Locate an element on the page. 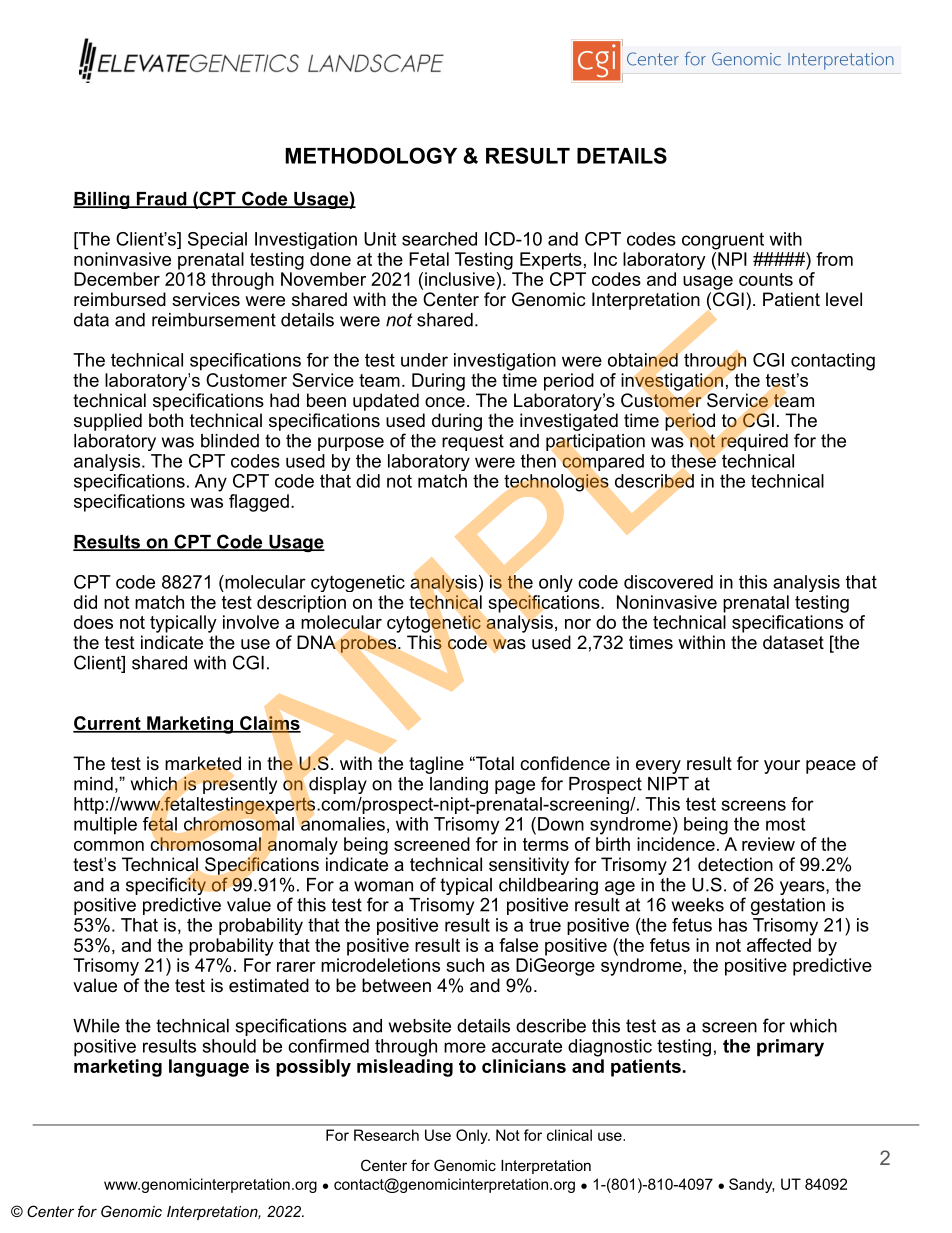  request is located at coordinates (473, 442).
